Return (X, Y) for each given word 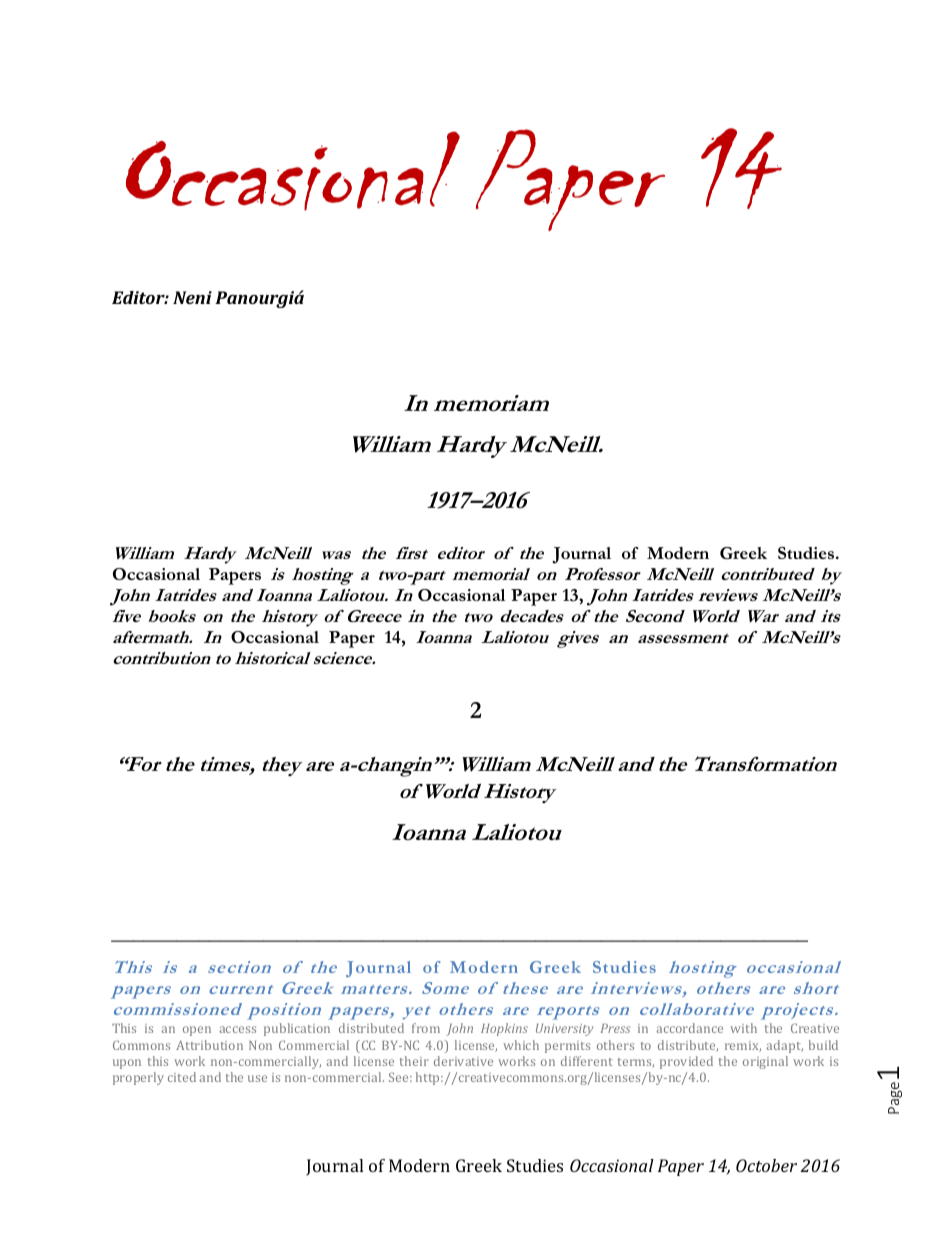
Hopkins (504, 1029)
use (257, 1078)
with (743, 1028)
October (766, 1165)
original (765, 1062)
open (197, 1031)
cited (182, 1077)
